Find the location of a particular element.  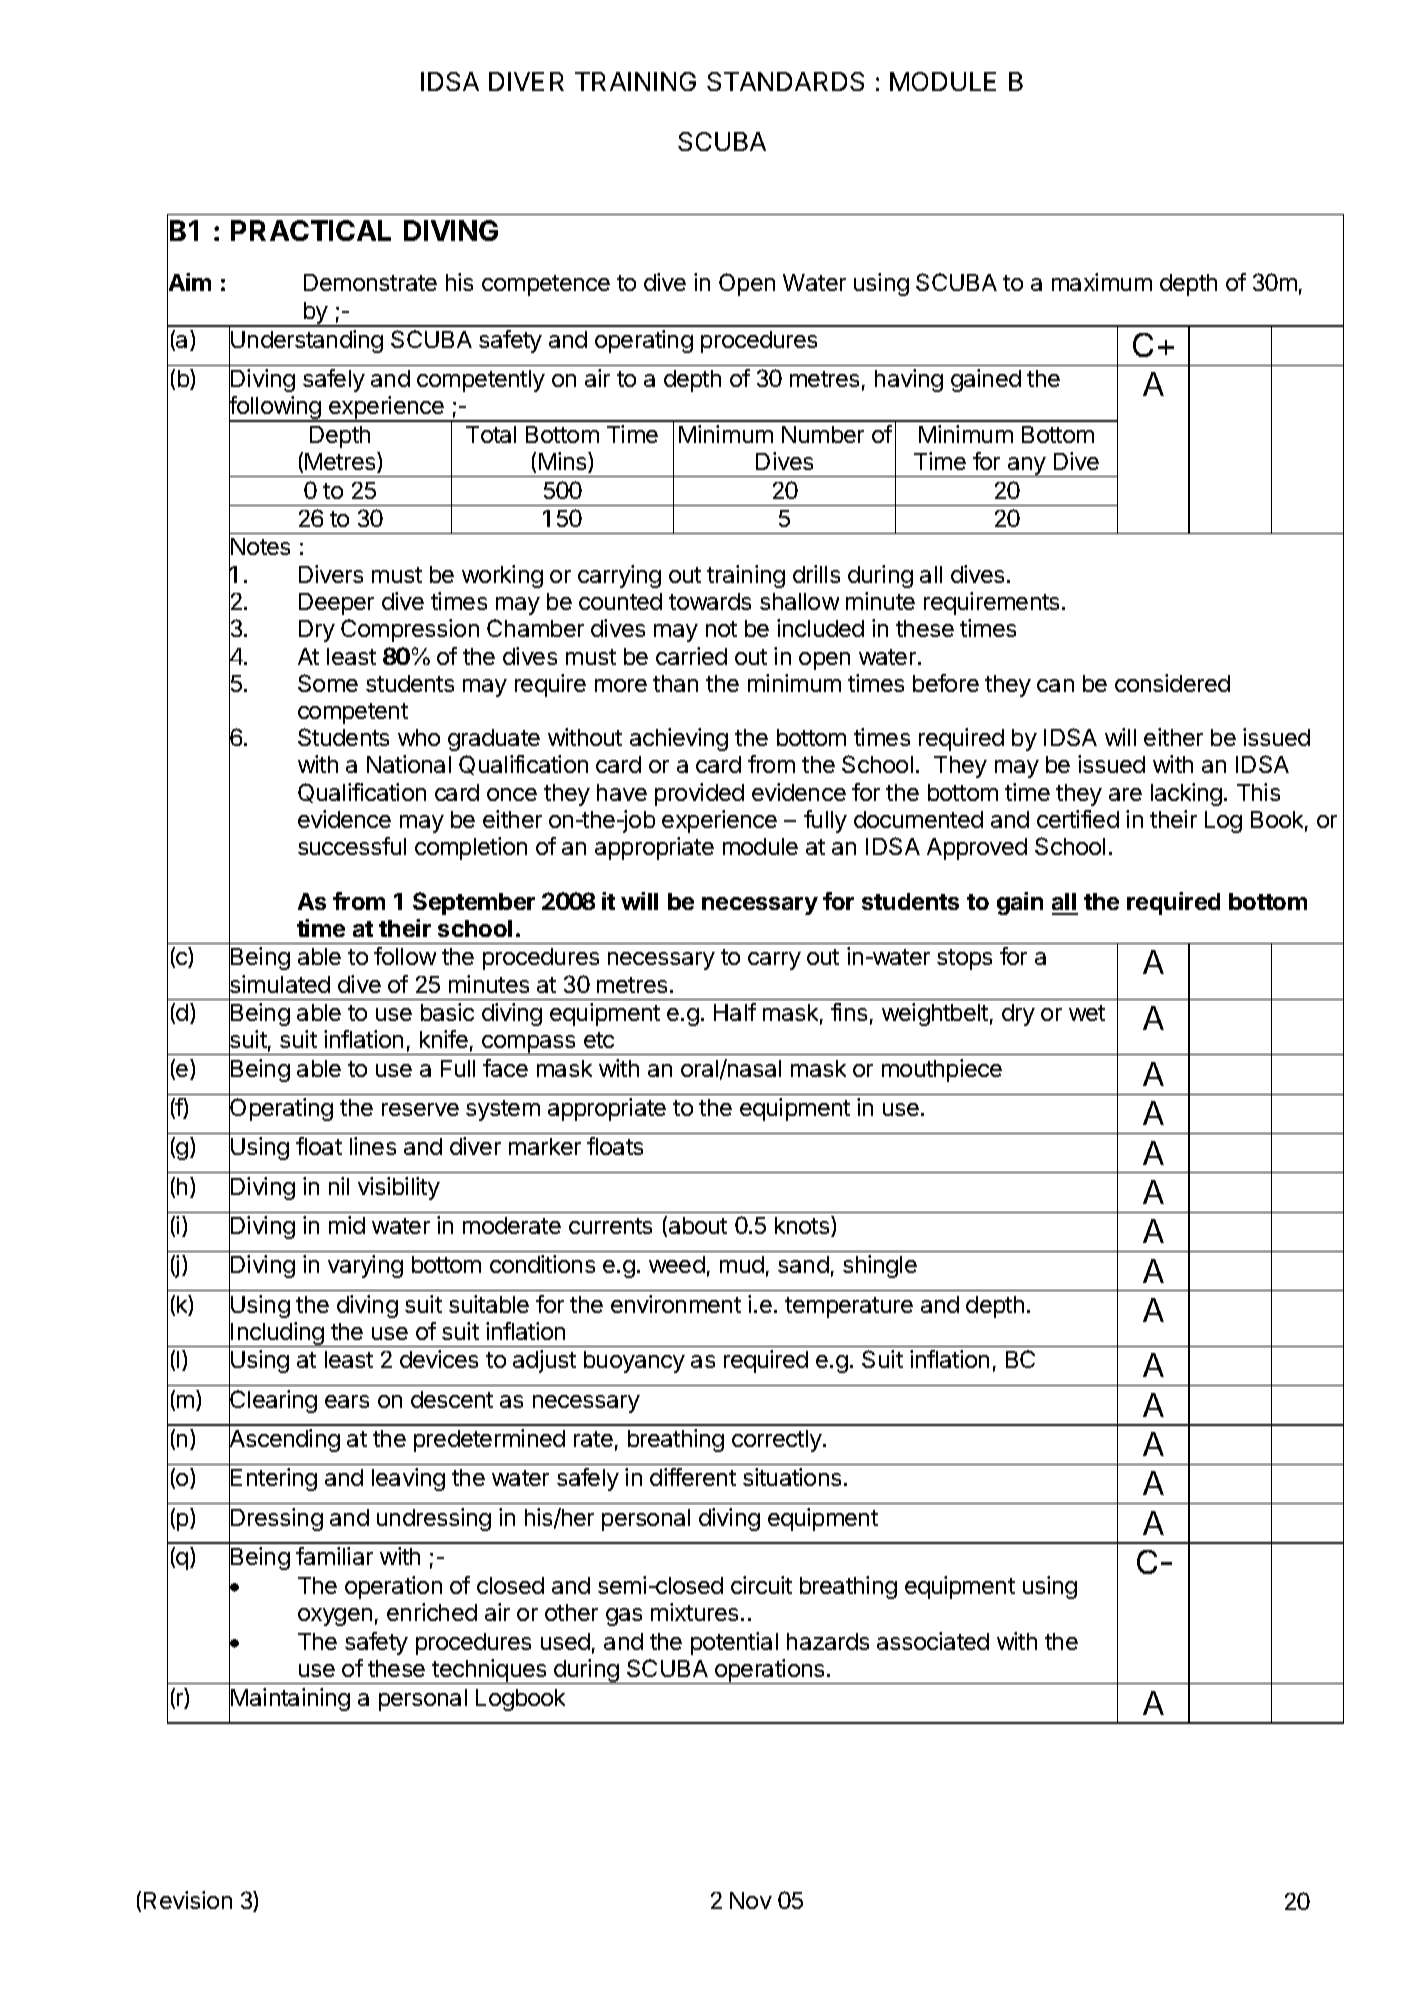

STANDARDS is located at coordinates (785, 81).
